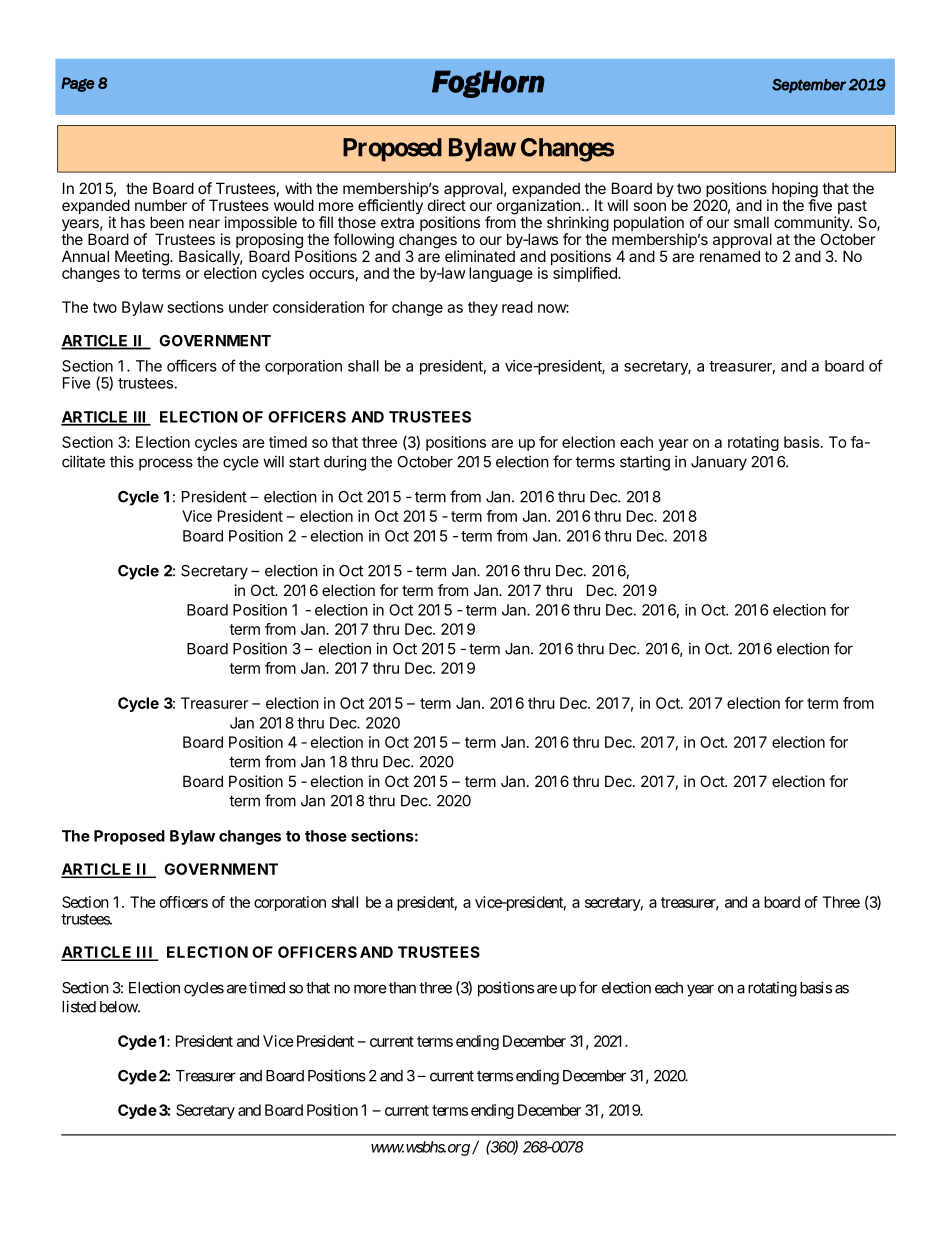 The image size is (952, 1233). I want to click on January, so click(719, 463).
